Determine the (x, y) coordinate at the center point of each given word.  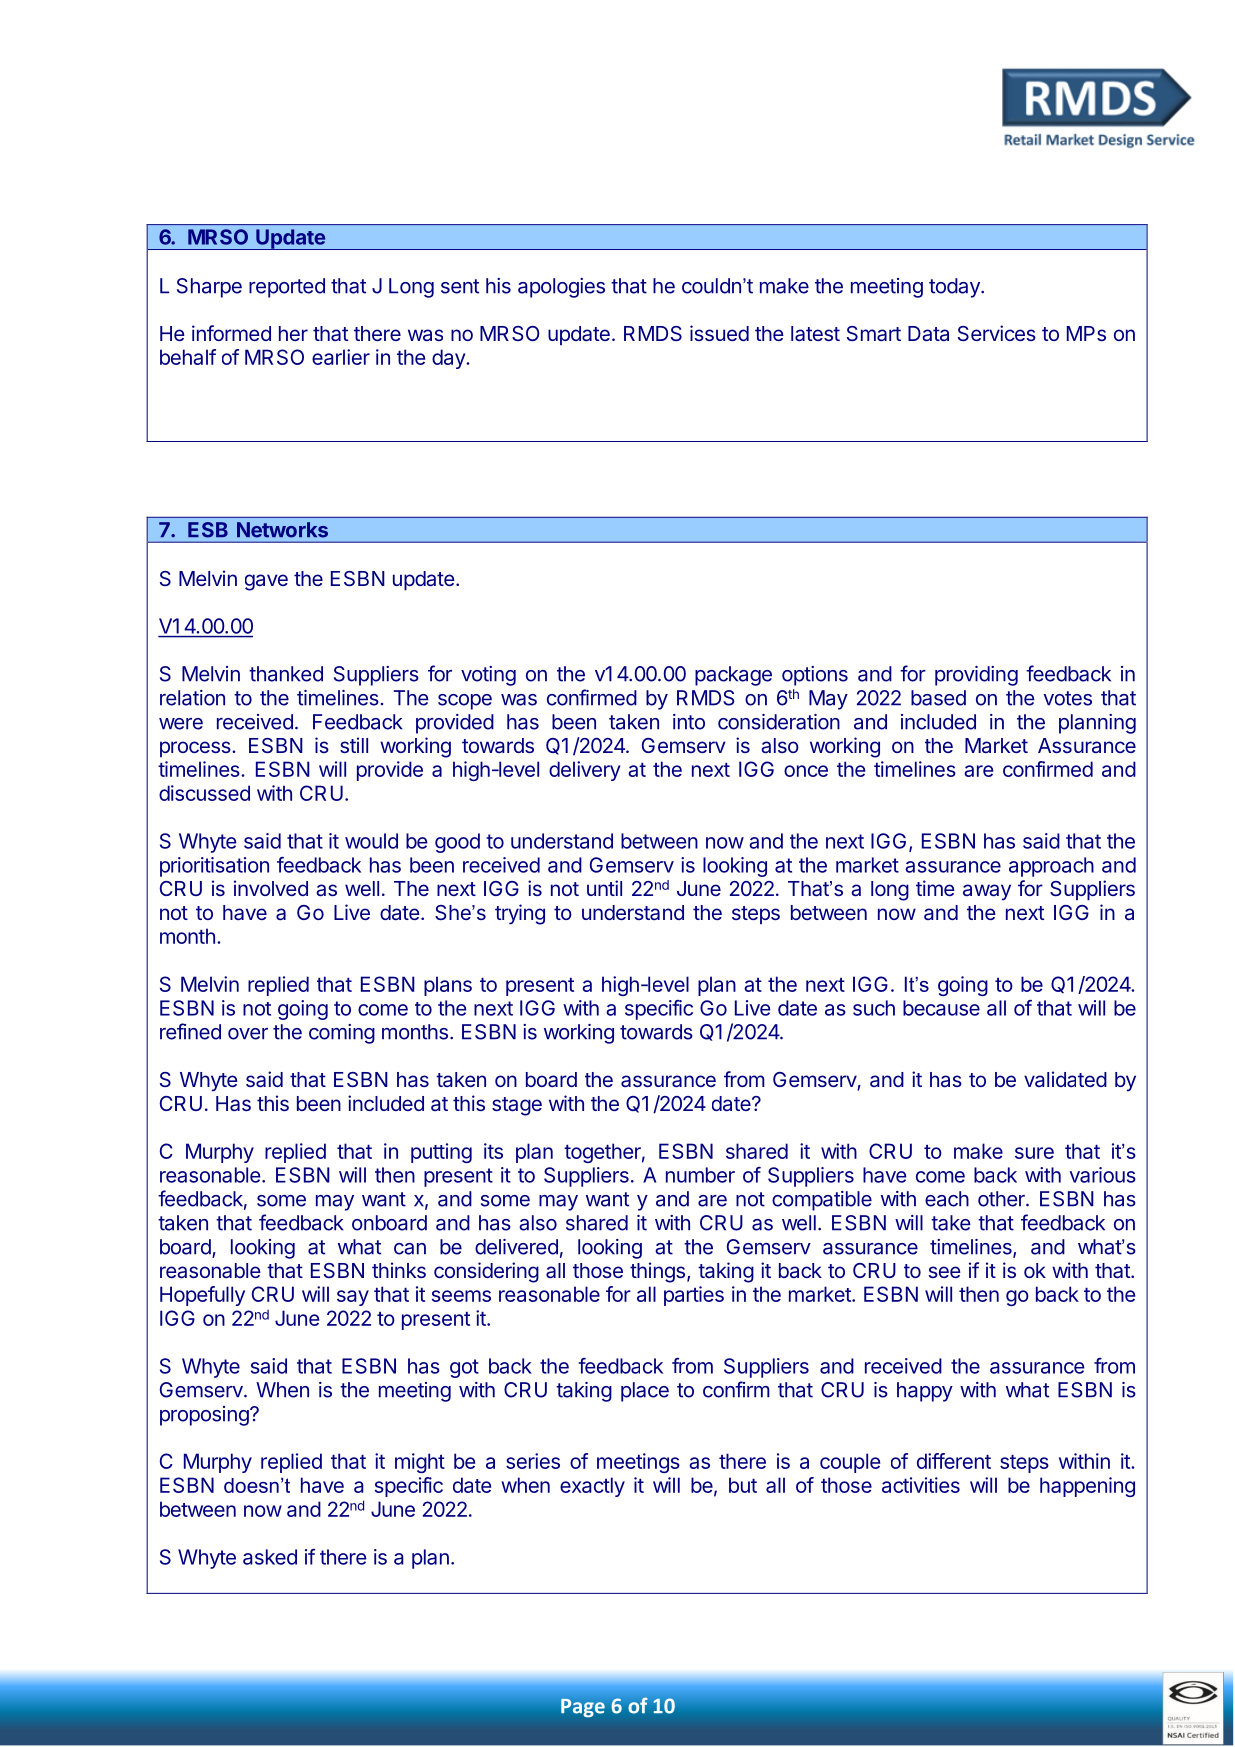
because (941, 1008)
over (248, 1034)
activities (921, 1485)
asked (270, 1557)
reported (287, 288)
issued (719, 333)
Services (997, 333)
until (604, 888)
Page (583, 1708)
